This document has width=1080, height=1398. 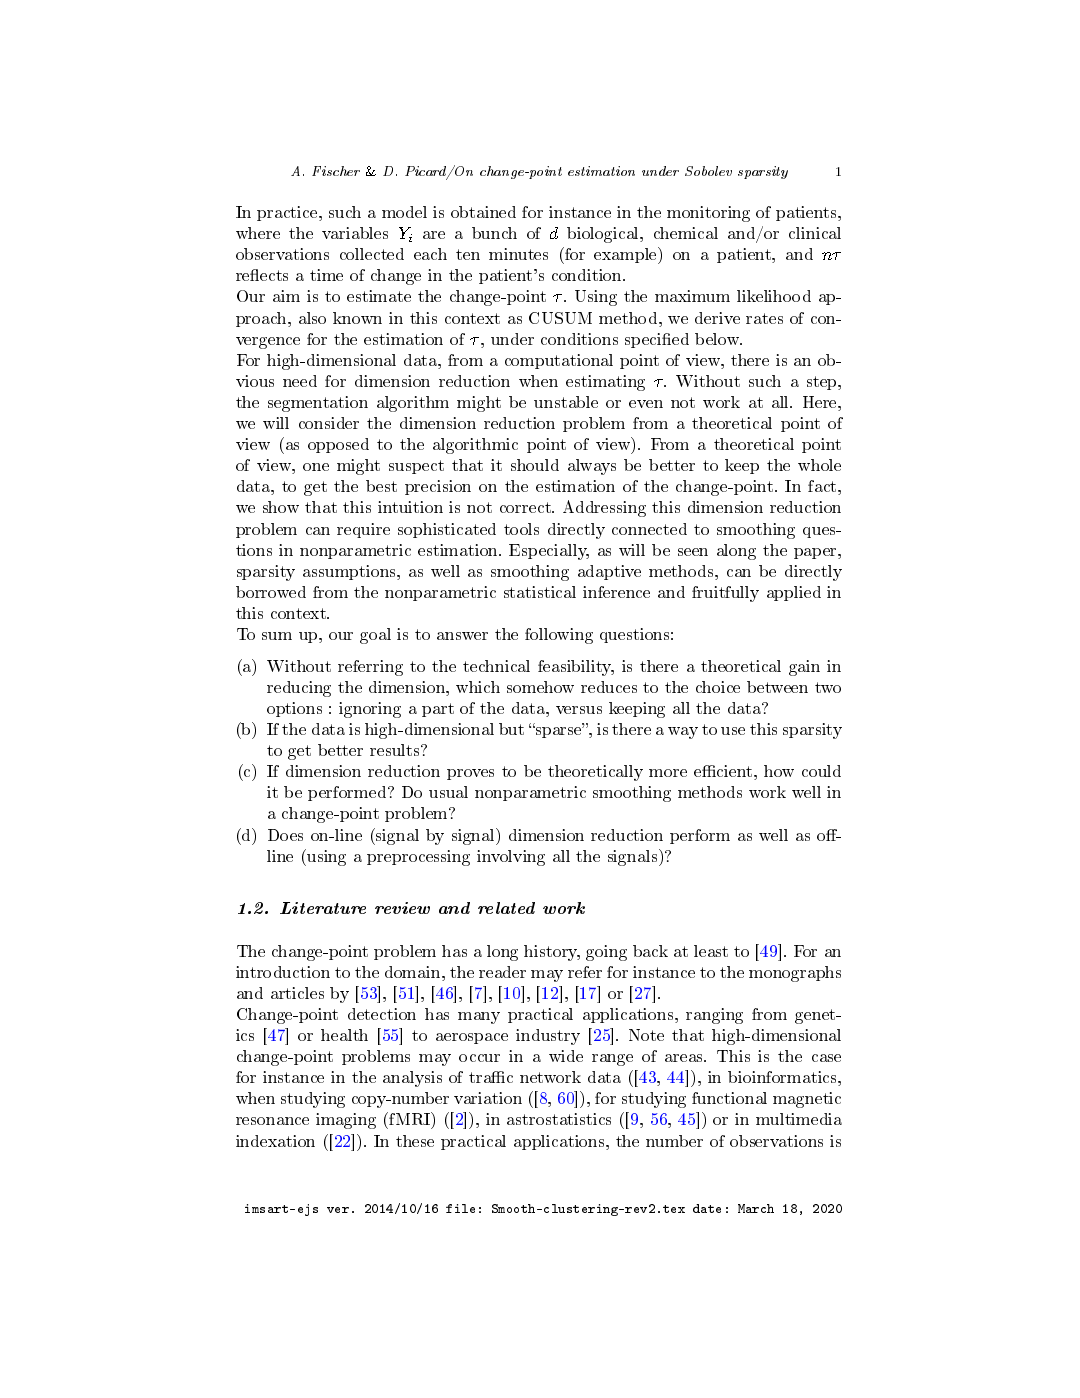 What do you see at coordinates (540, 687) in the document?
I see `somehow` at bounding box center [540, 687].
